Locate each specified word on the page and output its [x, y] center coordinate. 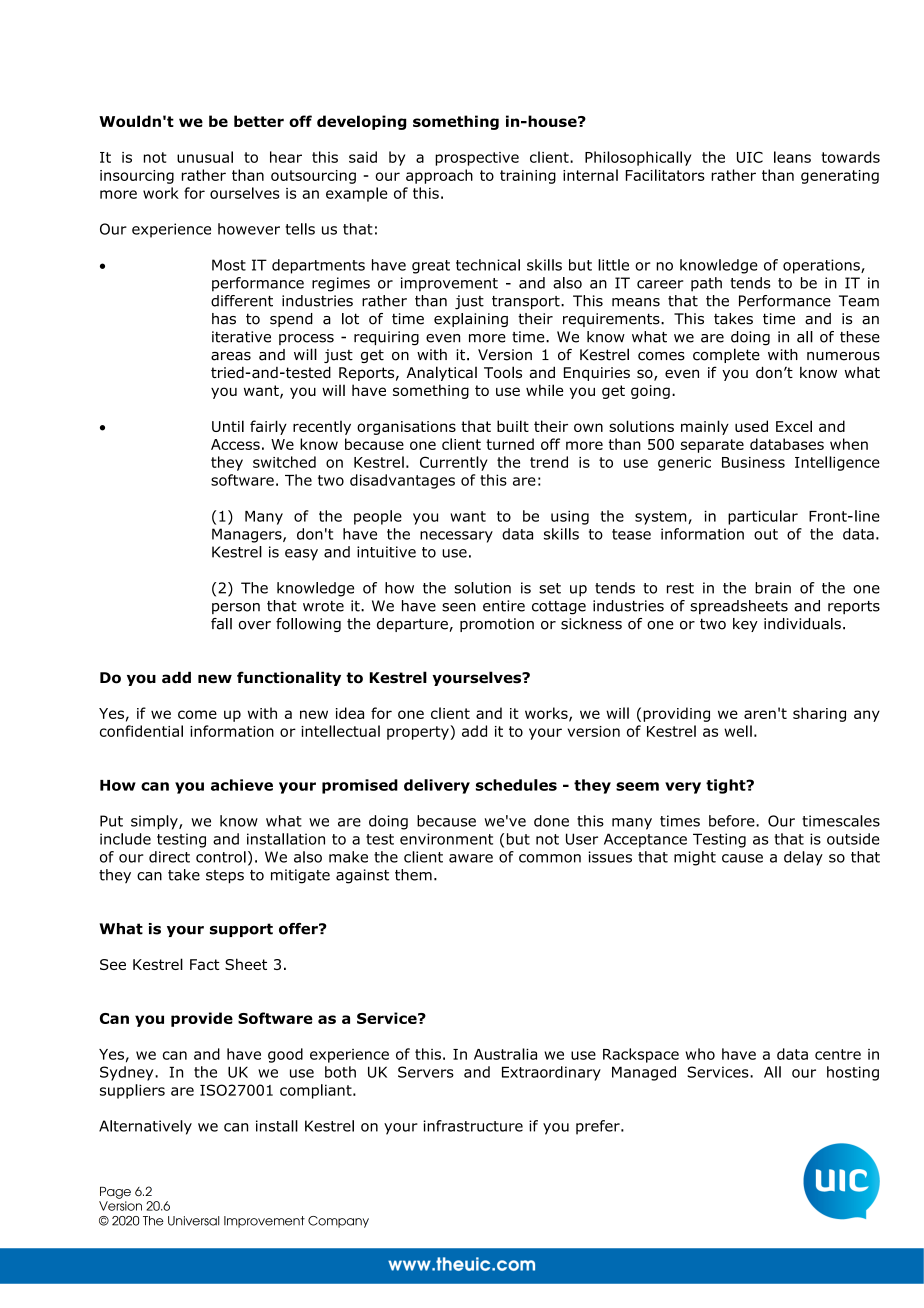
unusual [205, 157]
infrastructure [473, 1126]
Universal [193, 1221]
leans [792, 157]
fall [221, 624]
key [745, 625]
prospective [477, 159]
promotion [497, 625]
